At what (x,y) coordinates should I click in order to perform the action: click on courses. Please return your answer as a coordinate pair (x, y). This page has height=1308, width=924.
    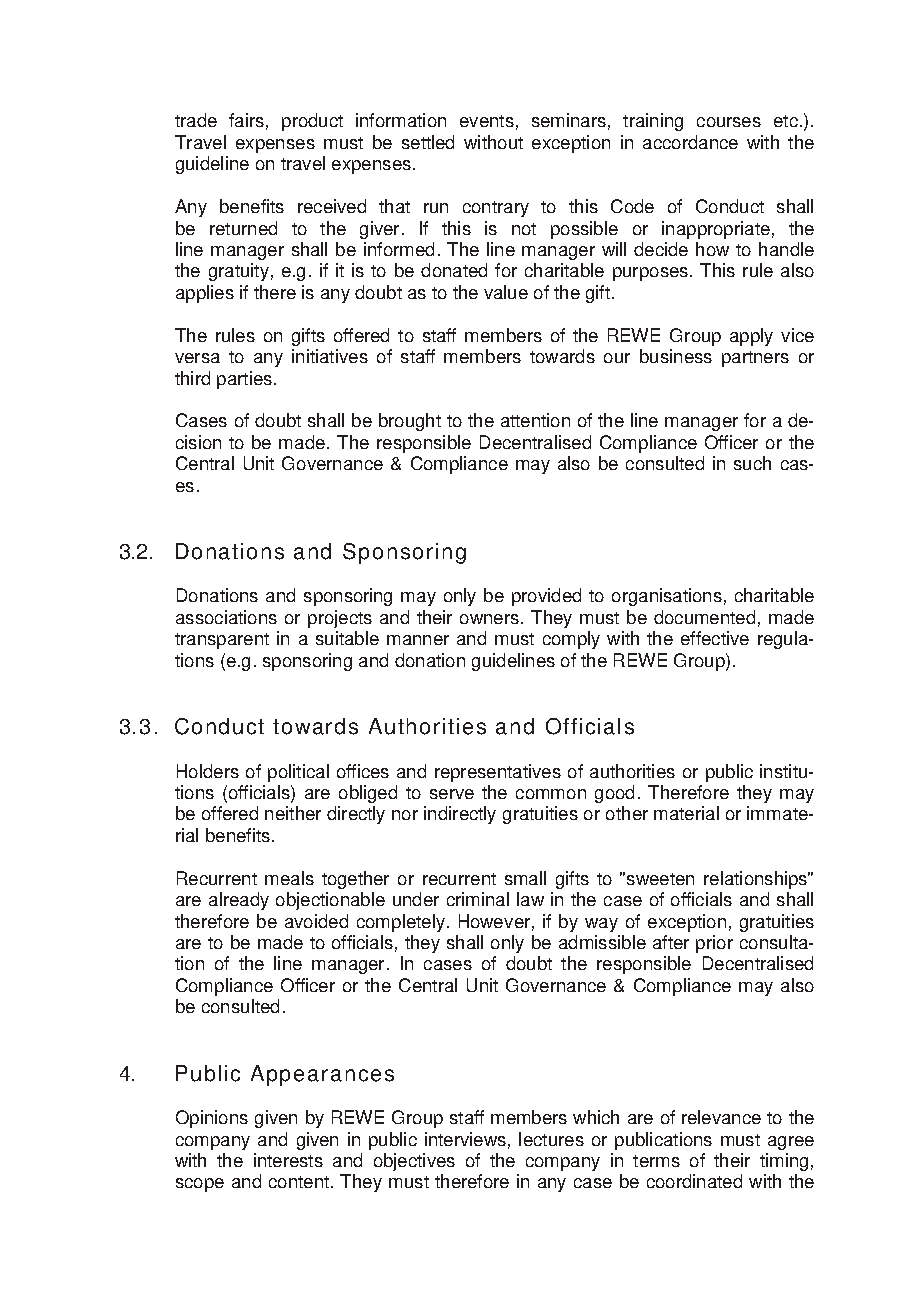
    Looking at the image, I should click on (729, 122).
